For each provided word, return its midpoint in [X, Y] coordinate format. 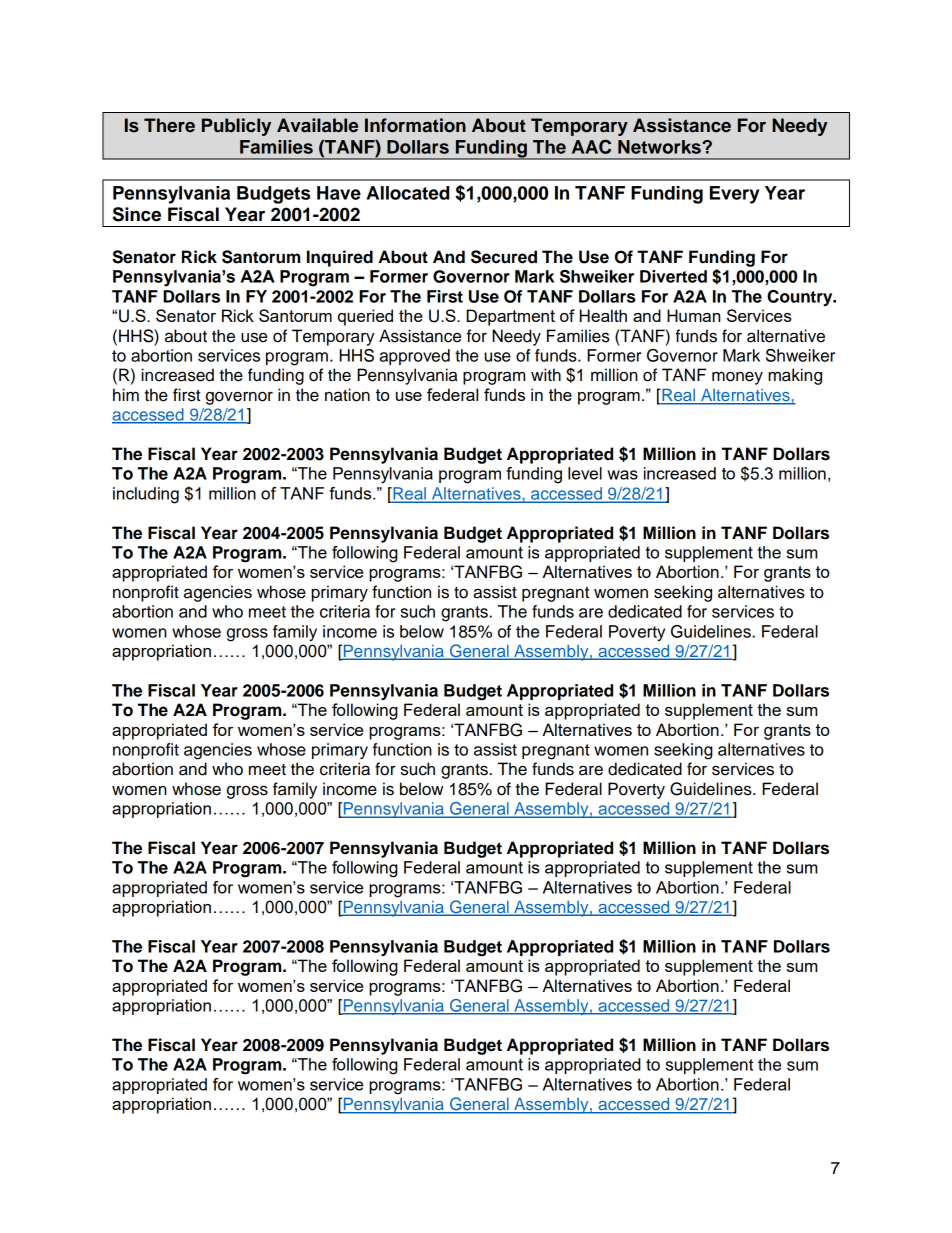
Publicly [236, 127]
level [585, 473]
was [622, 475]
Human [693, 315]
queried [365, 317]
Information [415, 125]
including [146, 495]
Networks [660, 147]
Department [510, 317]
